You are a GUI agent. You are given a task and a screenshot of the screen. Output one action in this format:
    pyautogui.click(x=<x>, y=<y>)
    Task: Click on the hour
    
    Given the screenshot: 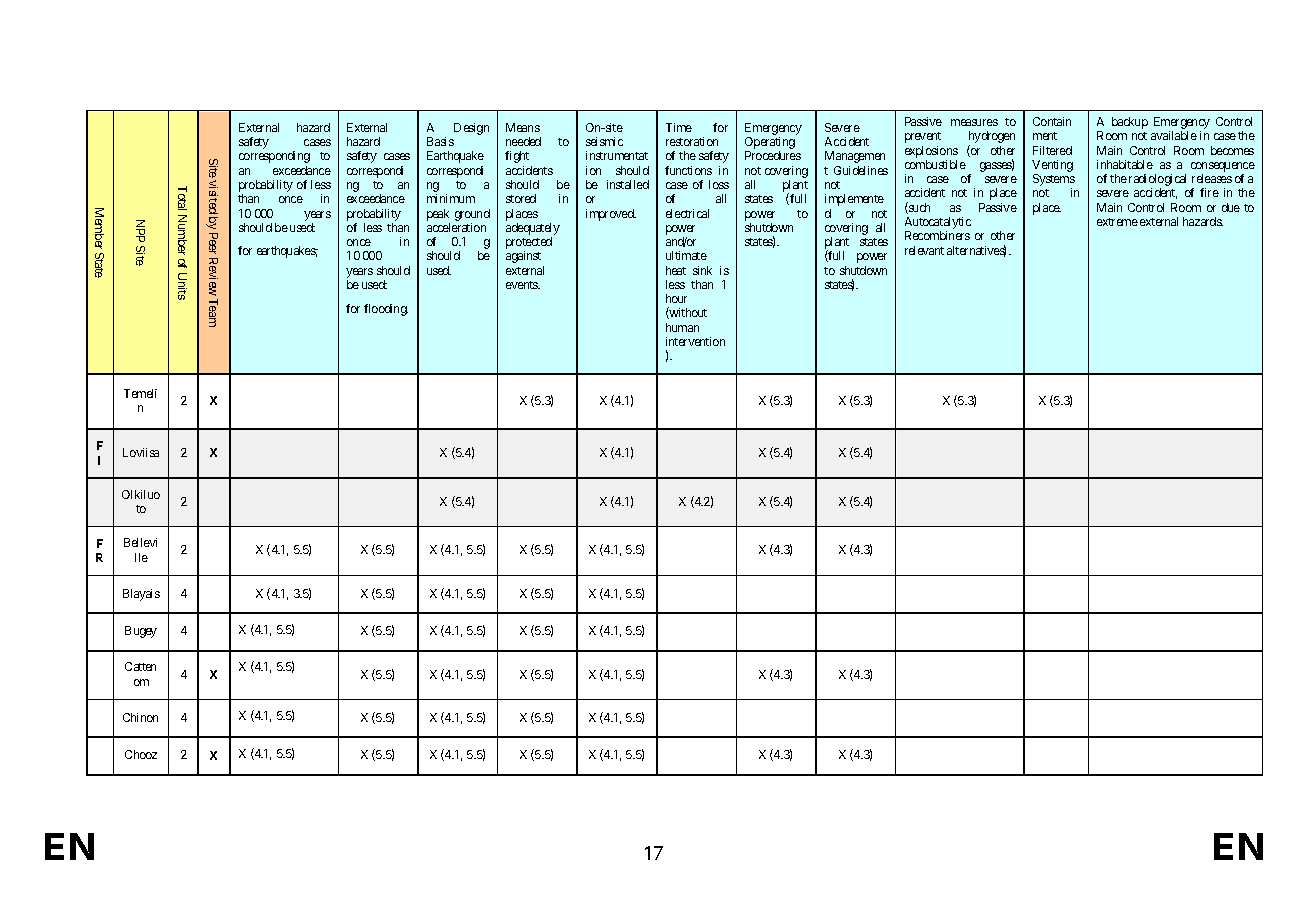 What is the action you would take?
    pyautogui.click(x=676, y=298)
